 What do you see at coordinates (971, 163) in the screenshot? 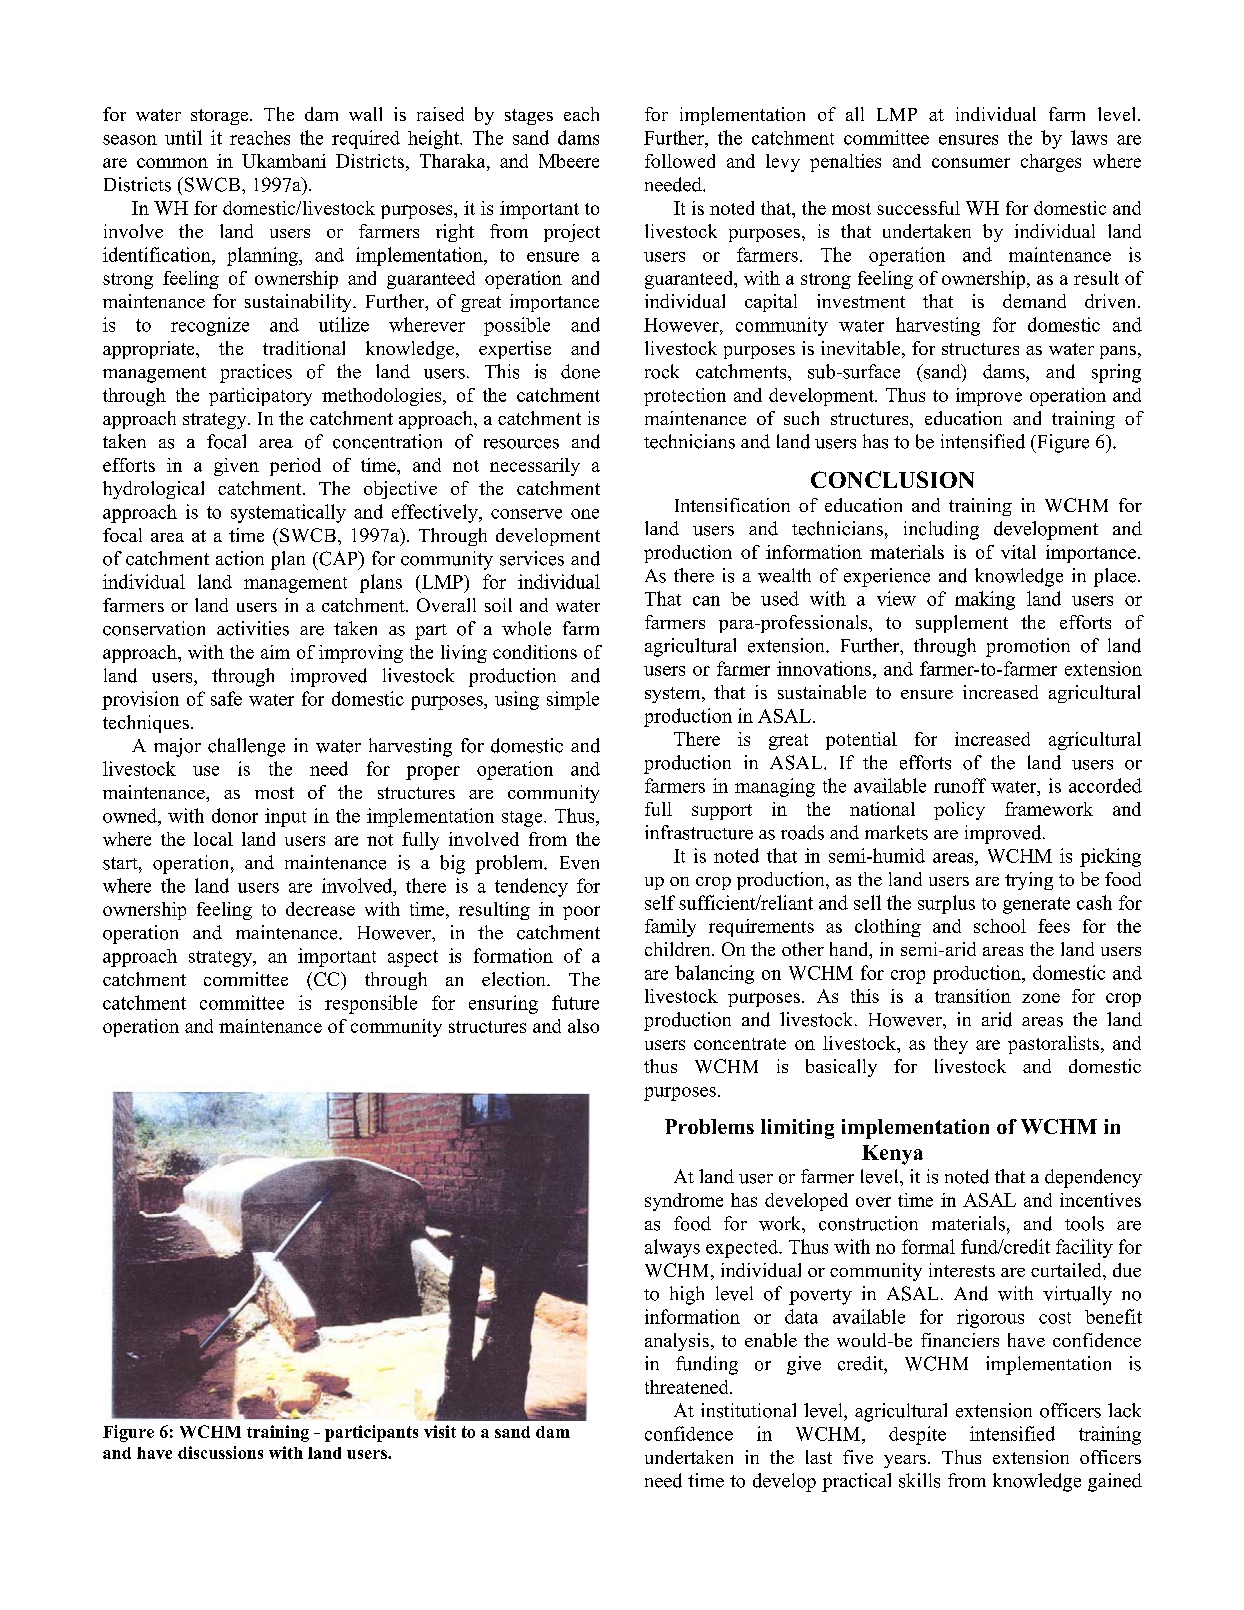
I see `consumer` at bounding box center [971, 163].
